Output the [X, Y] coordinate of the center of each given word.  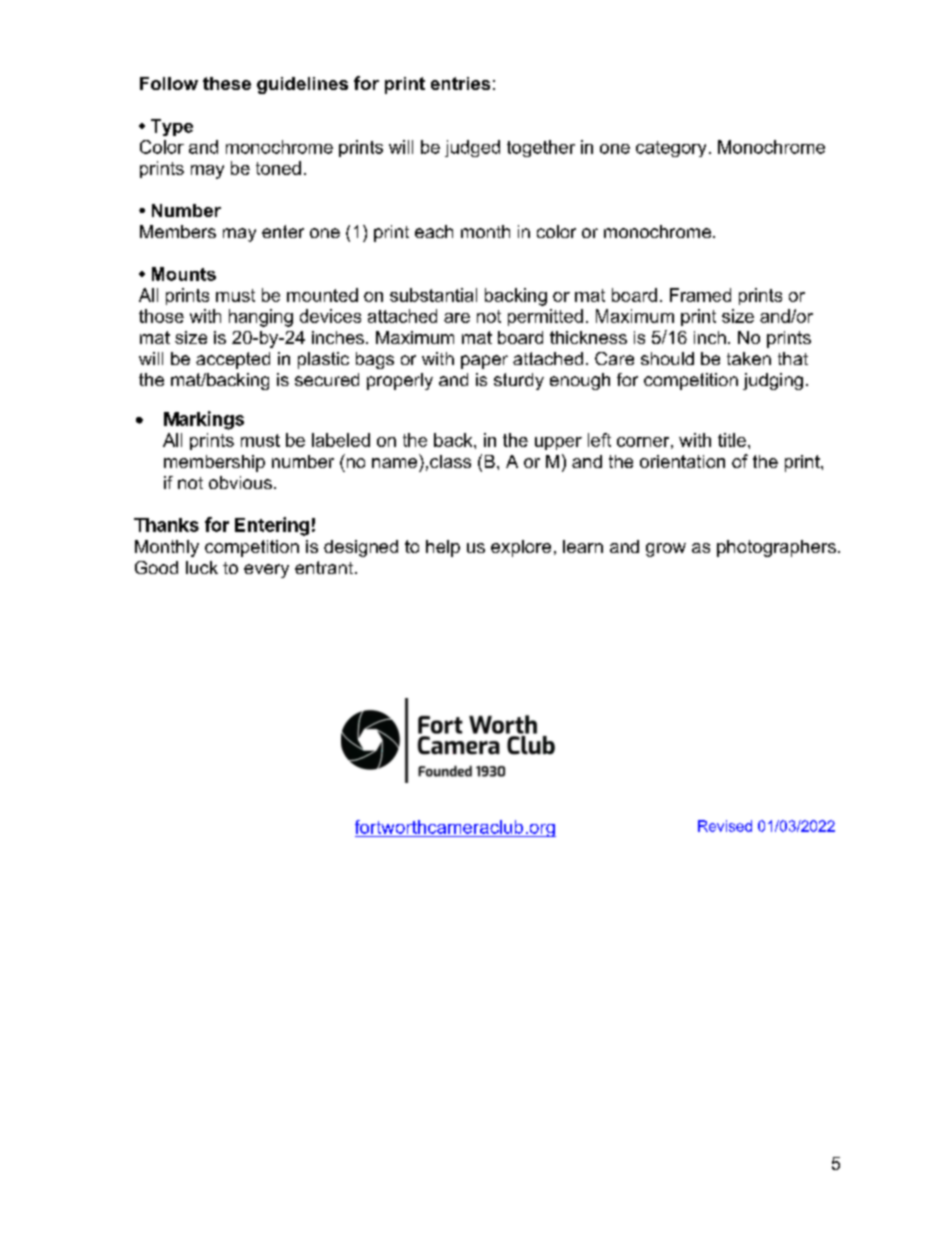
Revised [725, 826]
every [266, 571]
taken [749, 358]
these [227, 83]
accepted [233, 360]
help [443, 548]
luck [202, 567]
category [671, 149]
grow [666, 550]
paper [484, 362]
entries [460, 83]
